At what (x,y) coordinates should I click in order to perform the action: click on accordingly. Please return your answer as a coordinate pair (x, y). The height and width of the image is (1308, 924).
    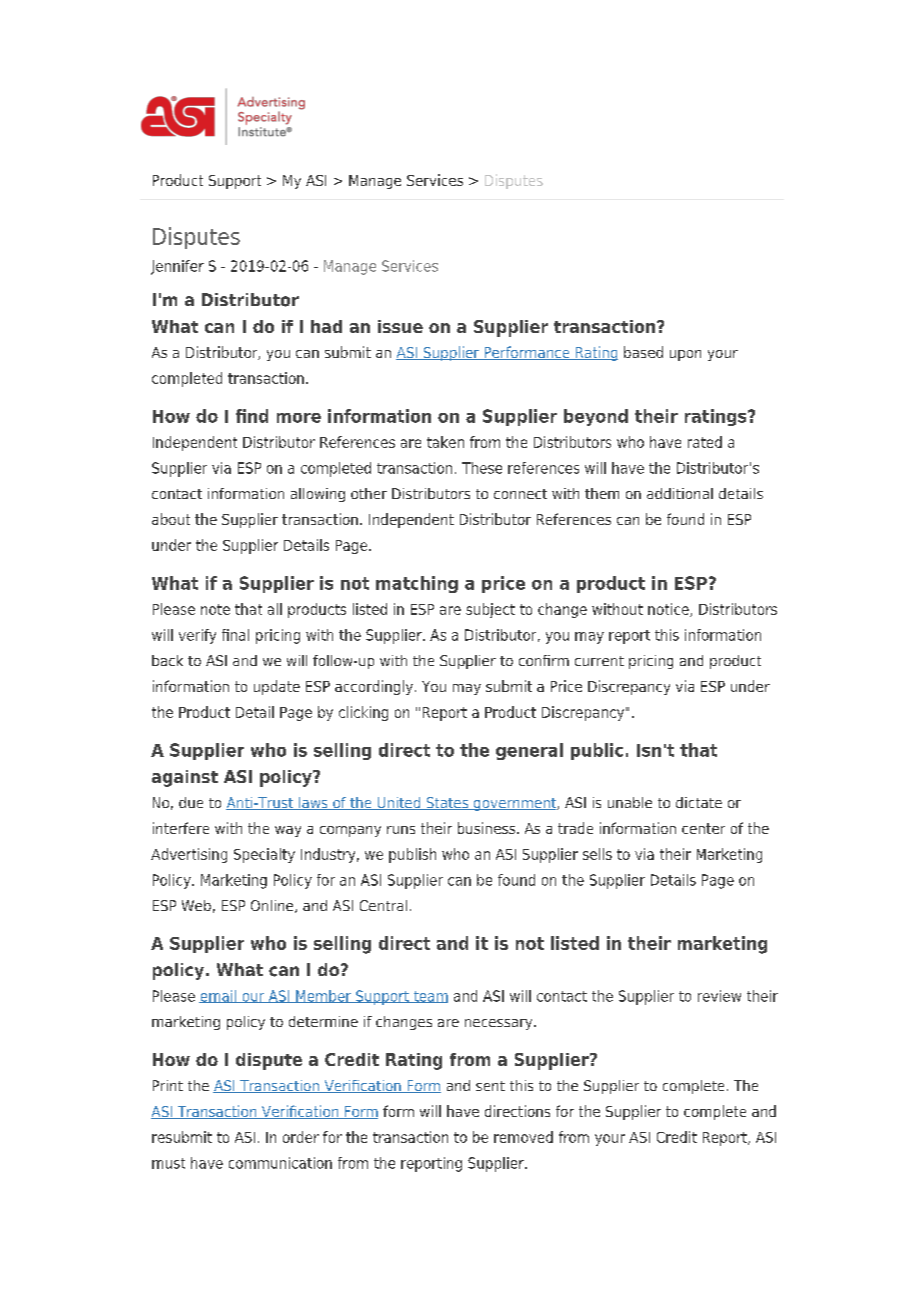
    Looking at the image, I should click on (374, 687).
